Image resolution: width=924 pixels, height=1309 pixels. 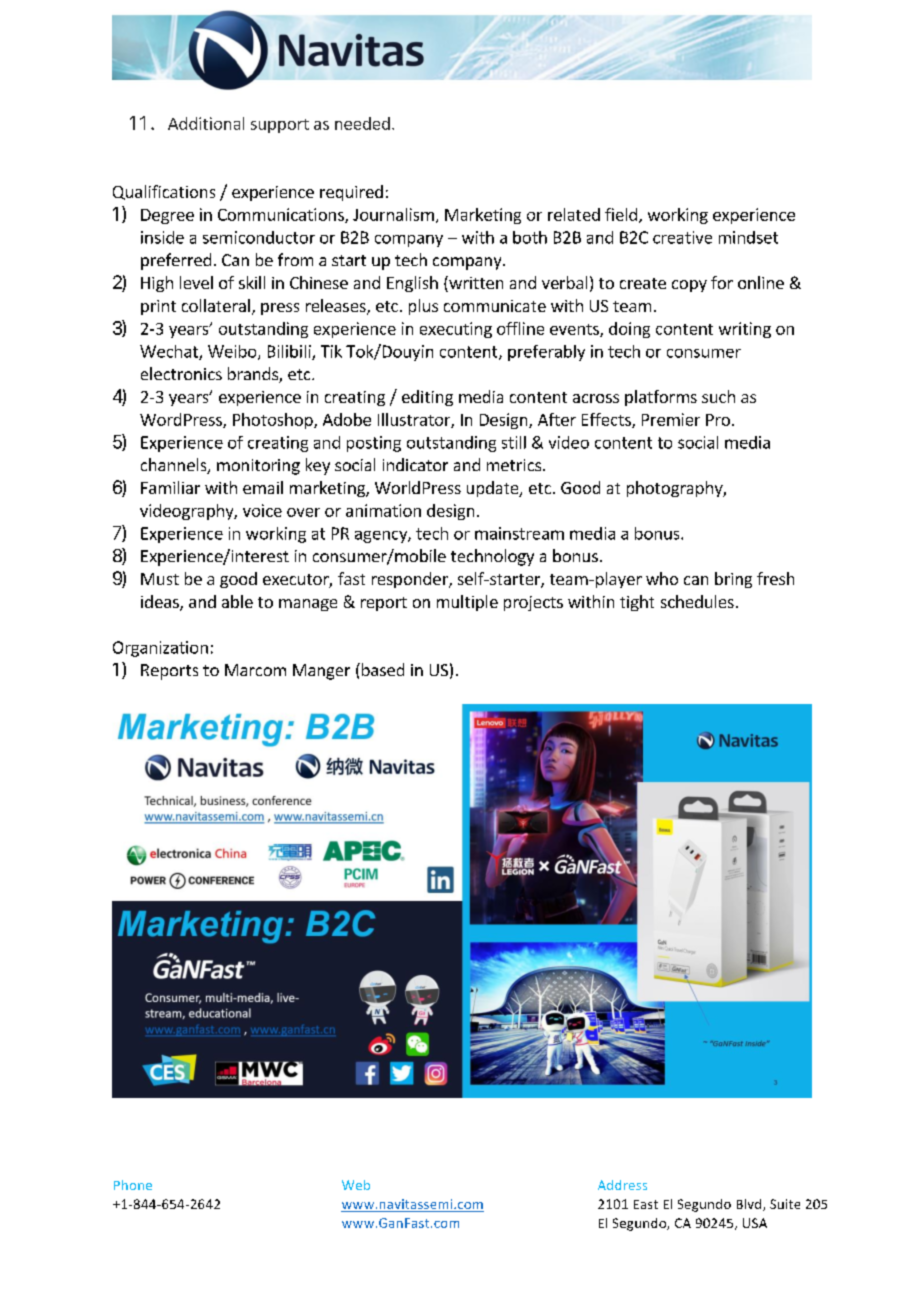 I want to click on schedules, so click(x=697, y=601).
